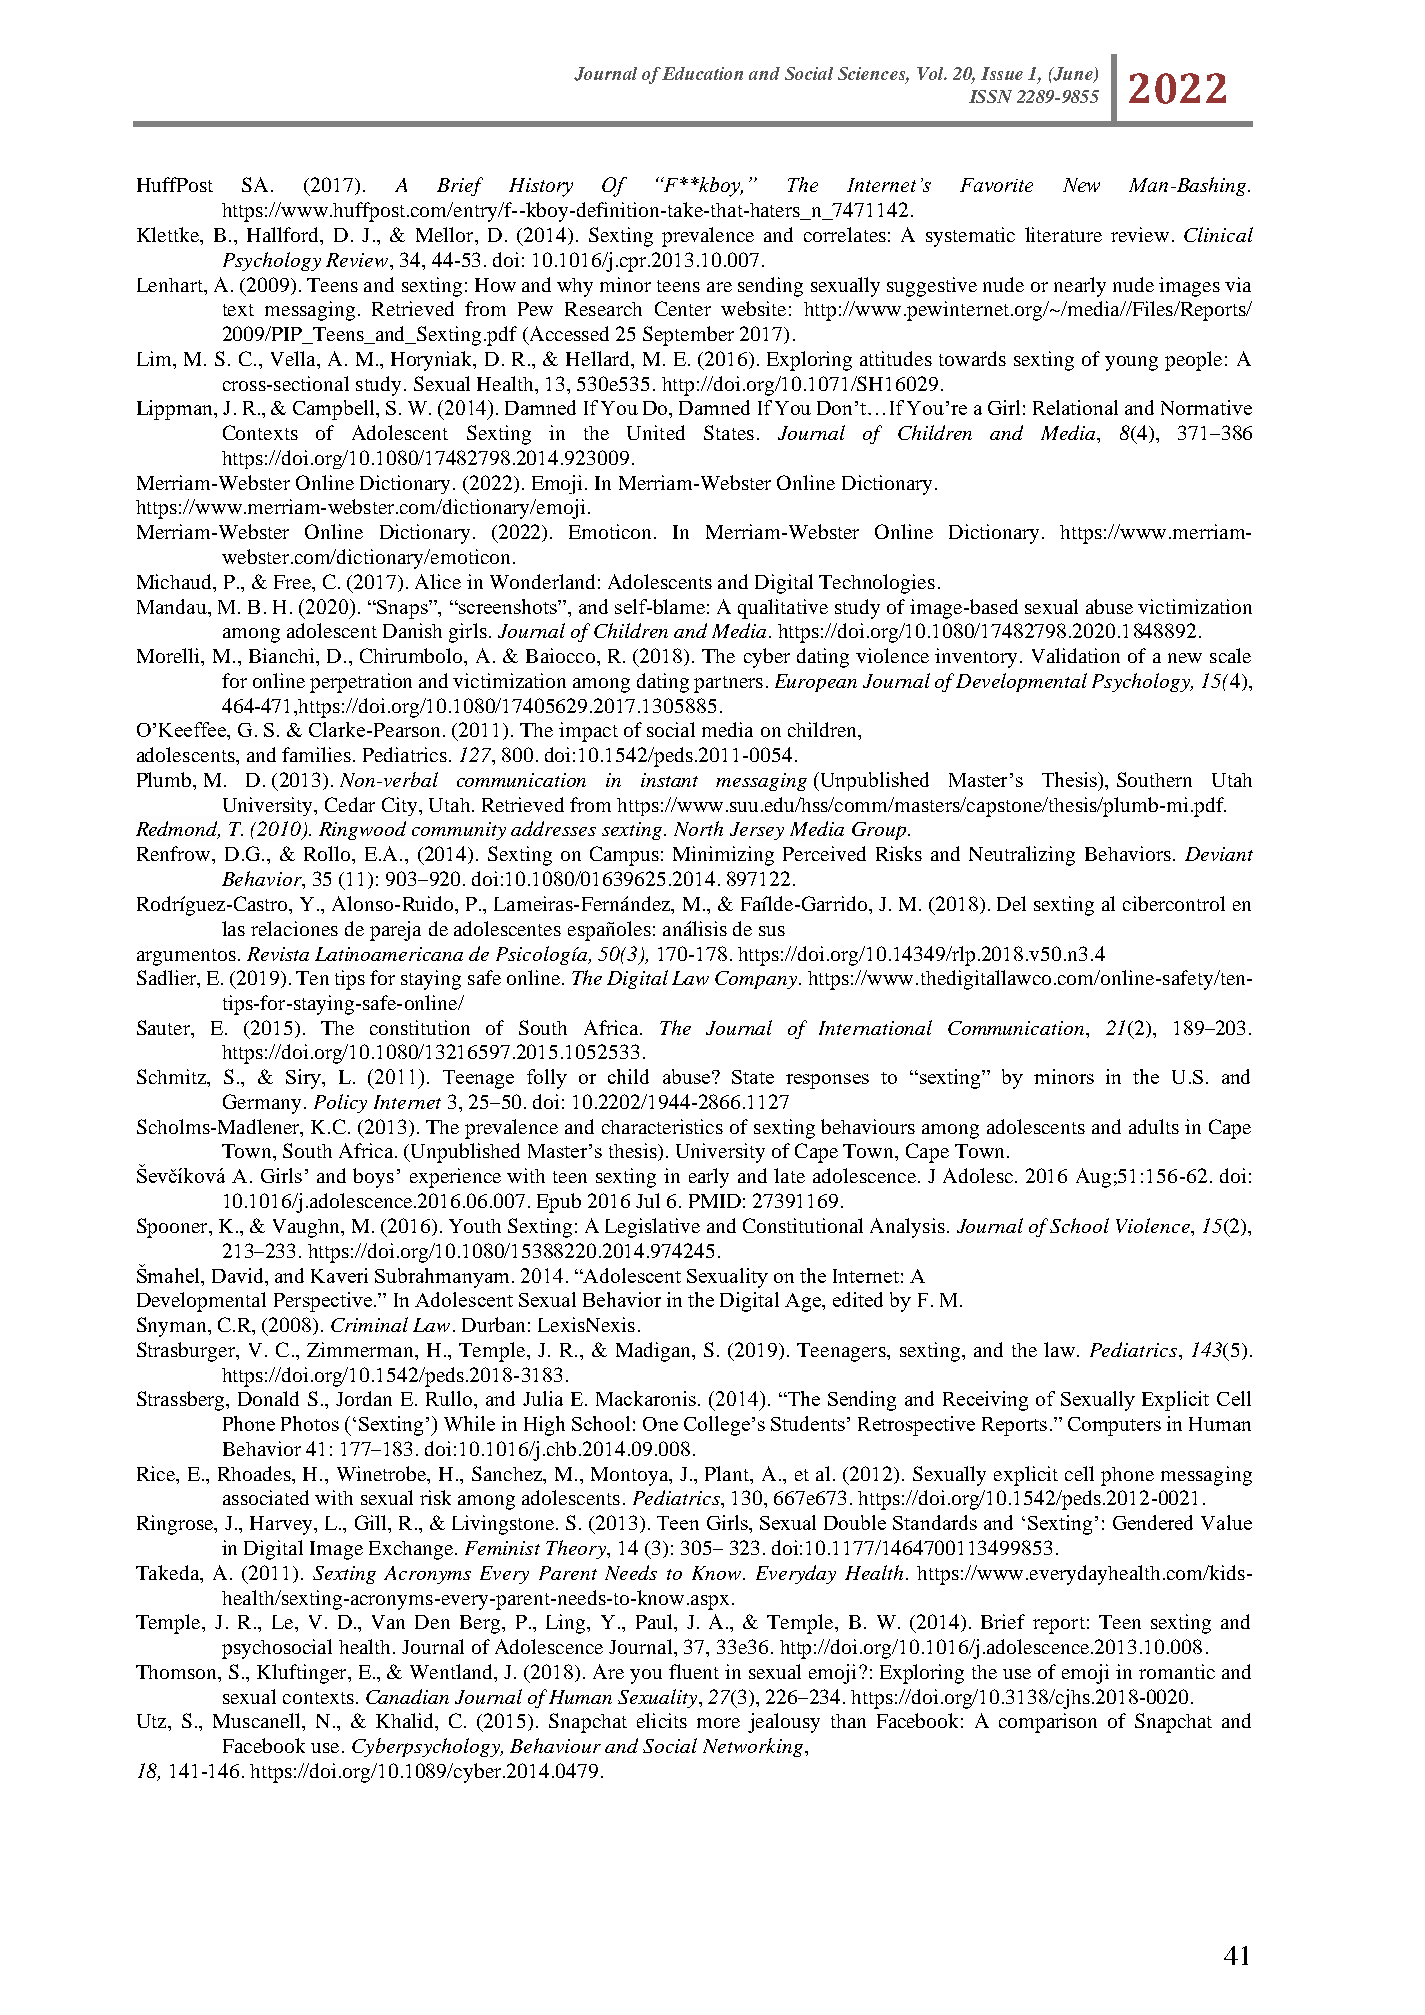 The height and width of the image is (2015, 1425). I want to click on characteristics, so click(662, 1126).
